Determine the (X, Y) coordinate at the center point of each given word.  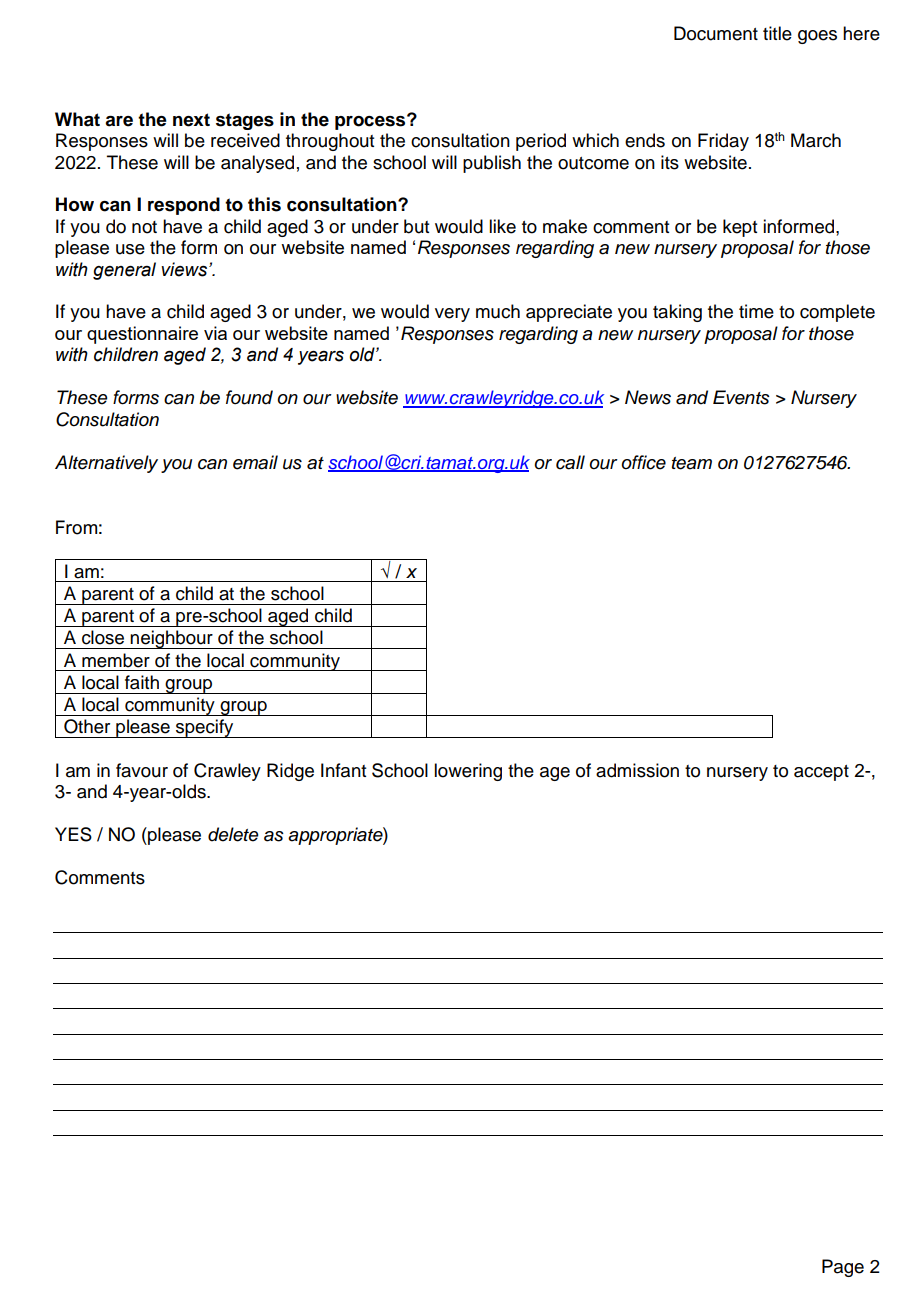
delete (233, 834)
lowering (468, 772)
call (570, 462)
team (692, 463)
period (541, 142)
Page (843, 1268)
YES (73, 834)
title (777, 33)
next (191, 120)
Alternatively (106, 464)
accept (821, 773)
